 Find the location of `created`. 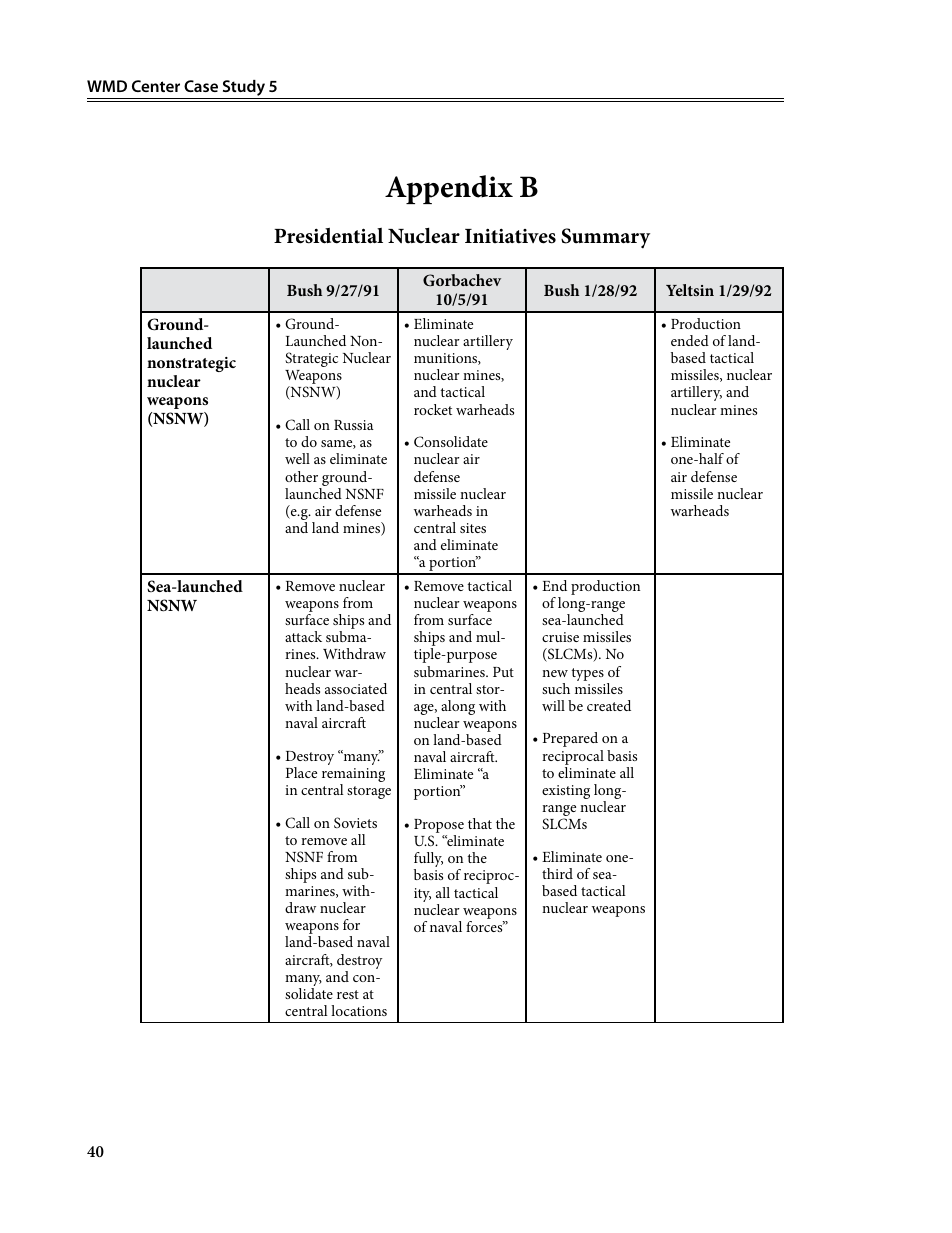

created is located at coordinates (609, 705).
